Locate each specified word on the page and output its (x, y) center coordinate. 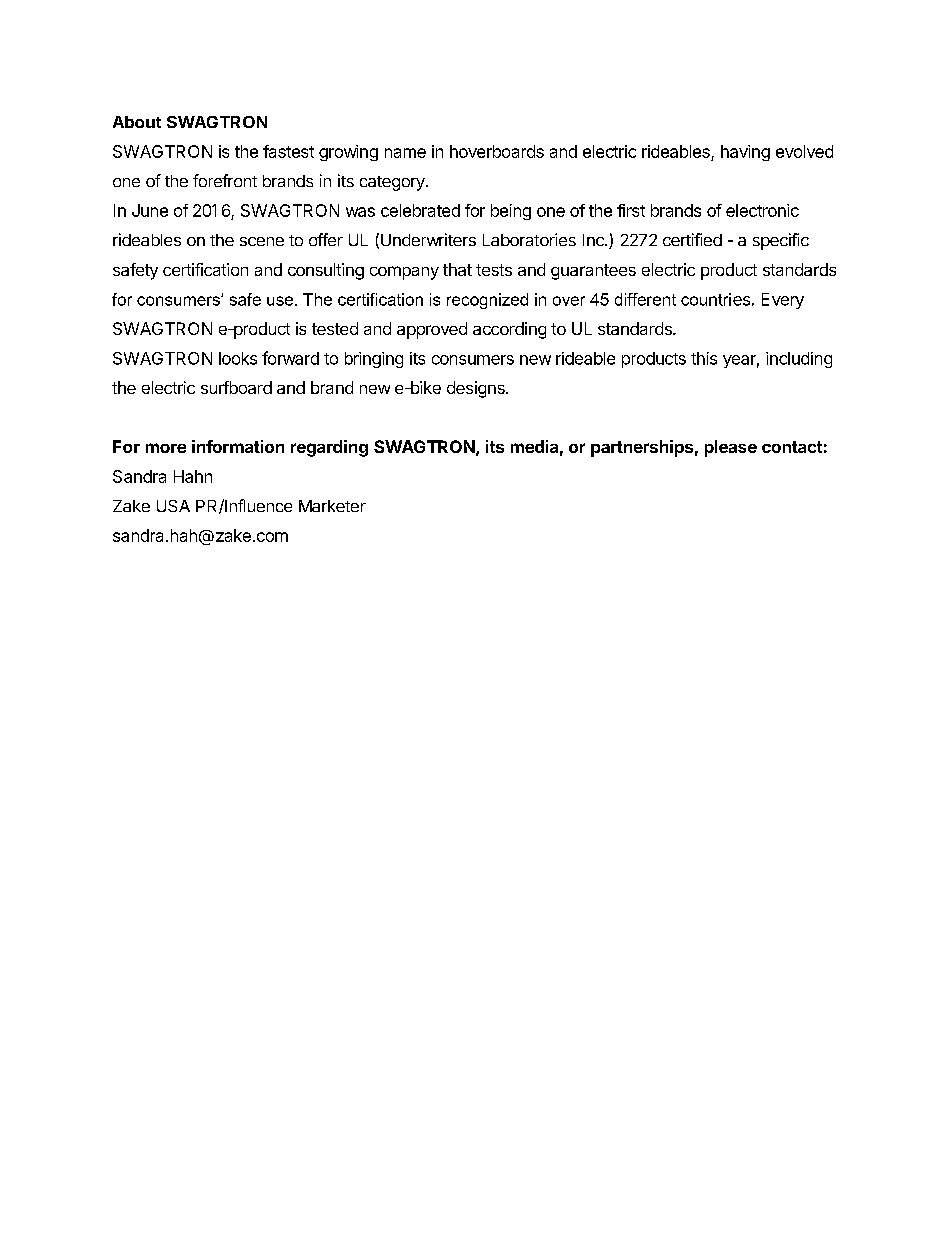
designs (477, 389)
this (704, 358)
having (745, 153)
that (457, 269)
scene (262, 241)
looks (238, 358)
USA (173, 506)
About (137, 122)
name (405, 153)
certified (692, 239)
